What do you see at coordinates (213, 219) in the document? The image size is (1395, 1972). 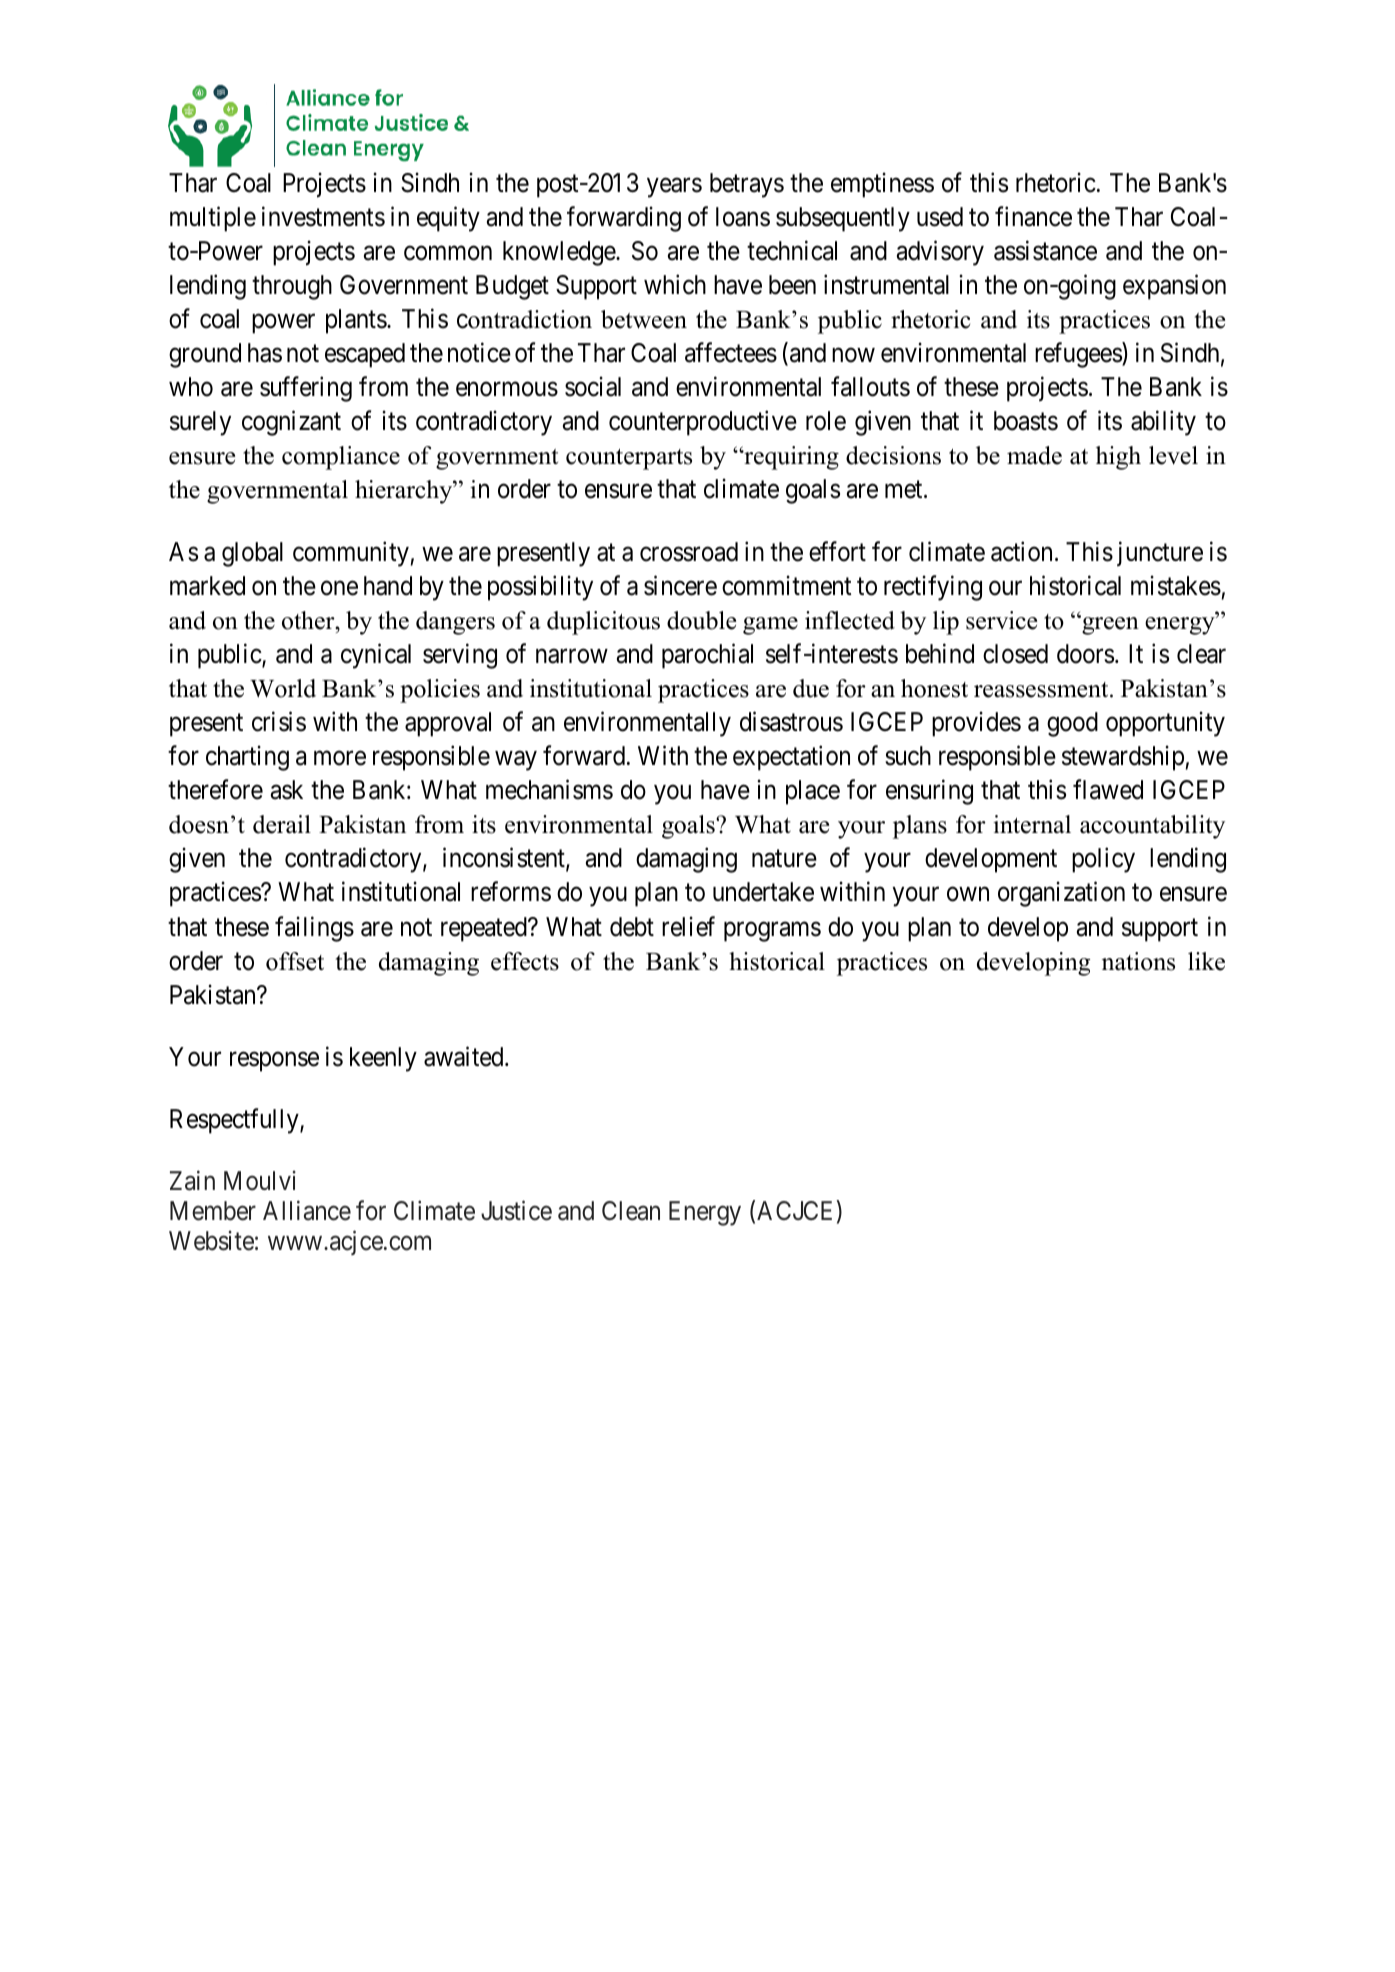 I see `multiple` at bounding box center [213, 219].
